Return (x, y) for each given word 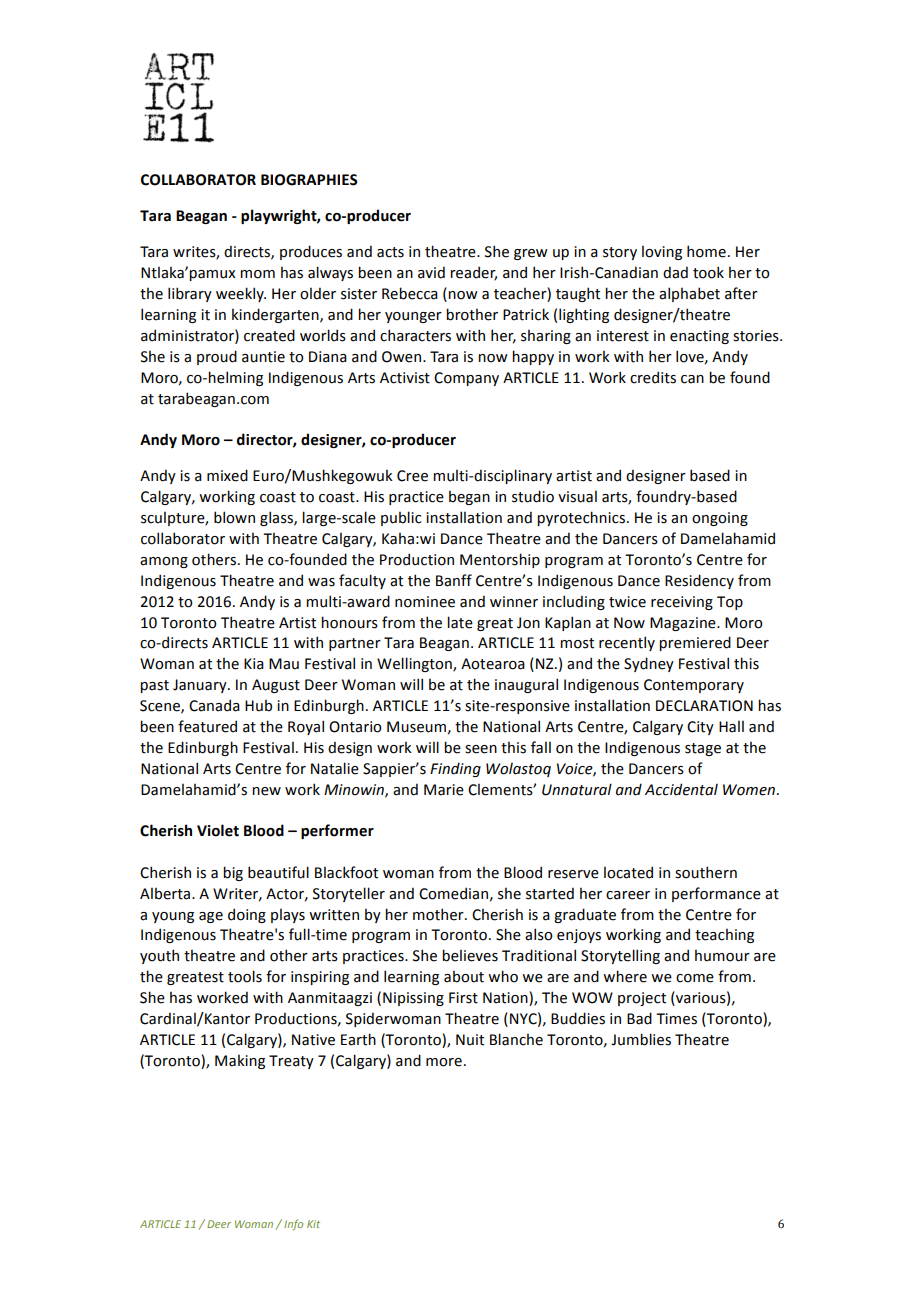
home (706, 251)
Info (293, 1224)
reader (473, 273)
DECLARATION (704, 706)
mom (257, 274)
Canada (214, 705)
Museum (416, 727)
